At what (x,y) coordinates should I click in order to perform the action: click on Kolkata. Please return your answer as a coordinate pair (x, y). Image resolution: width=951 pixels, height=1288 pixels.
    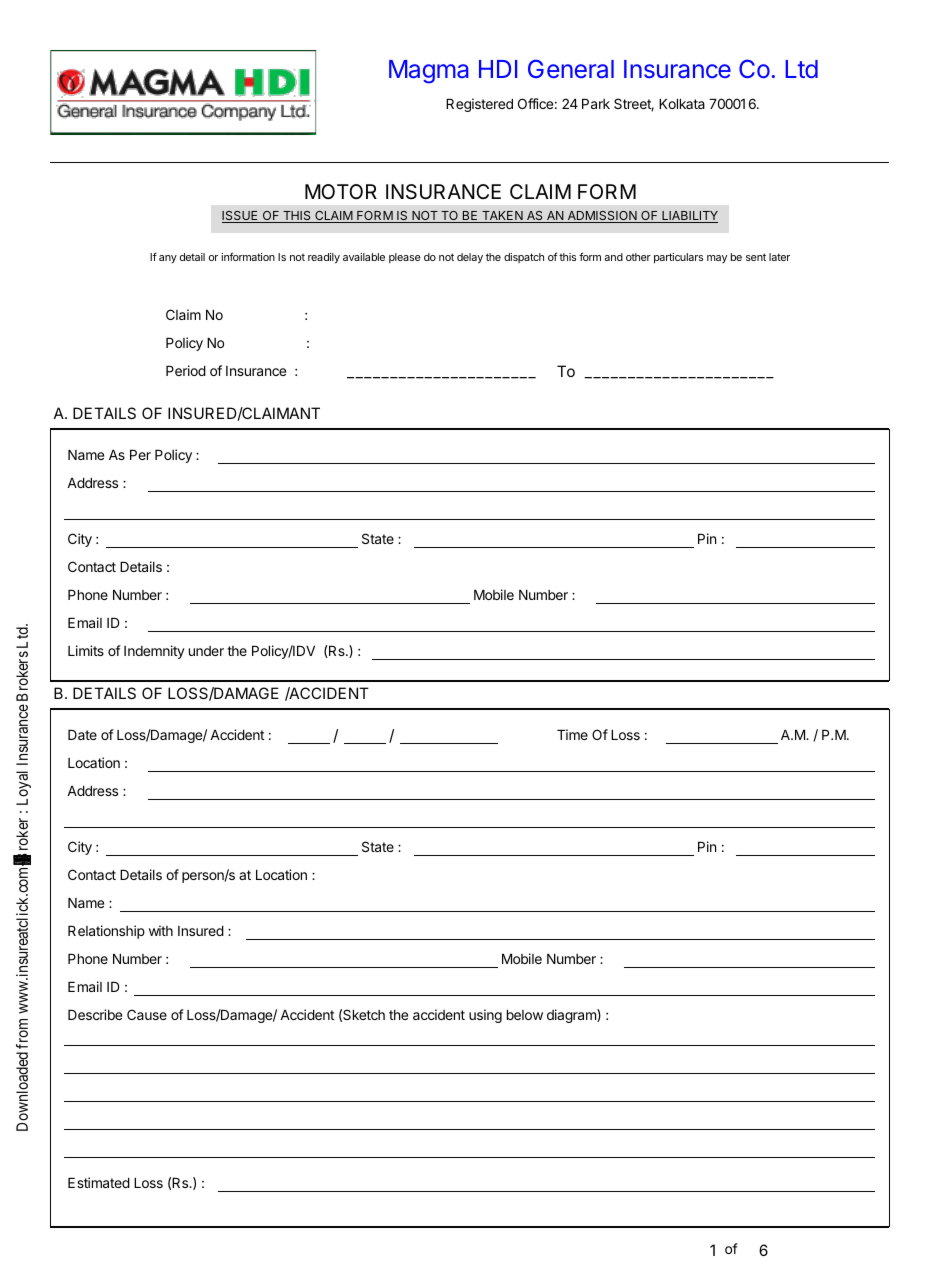
    Looking at the image, I should click on (682, 104).
